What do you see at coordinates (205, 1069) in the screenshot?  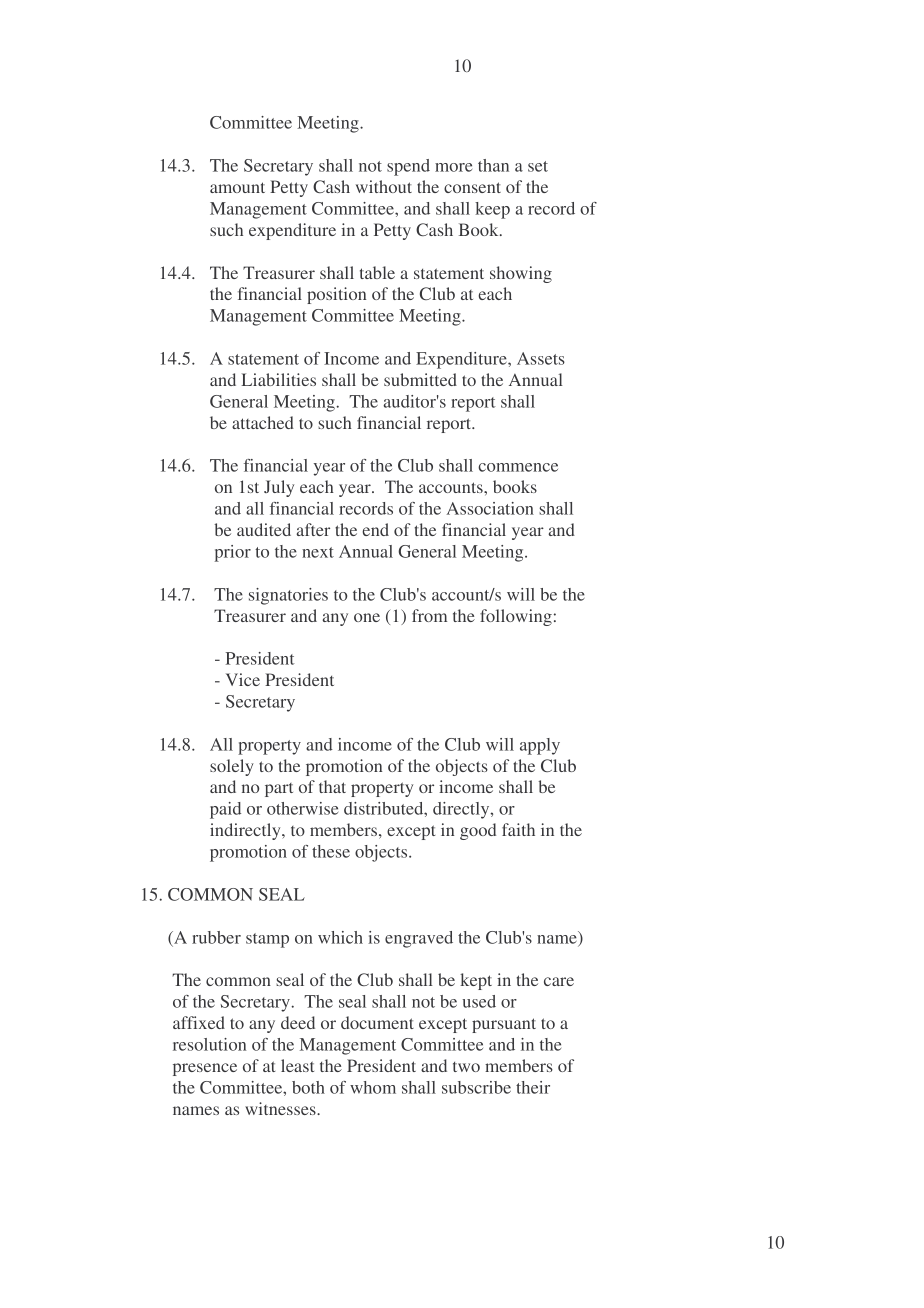 I see `presence` at bounding box center [205, 1069].
